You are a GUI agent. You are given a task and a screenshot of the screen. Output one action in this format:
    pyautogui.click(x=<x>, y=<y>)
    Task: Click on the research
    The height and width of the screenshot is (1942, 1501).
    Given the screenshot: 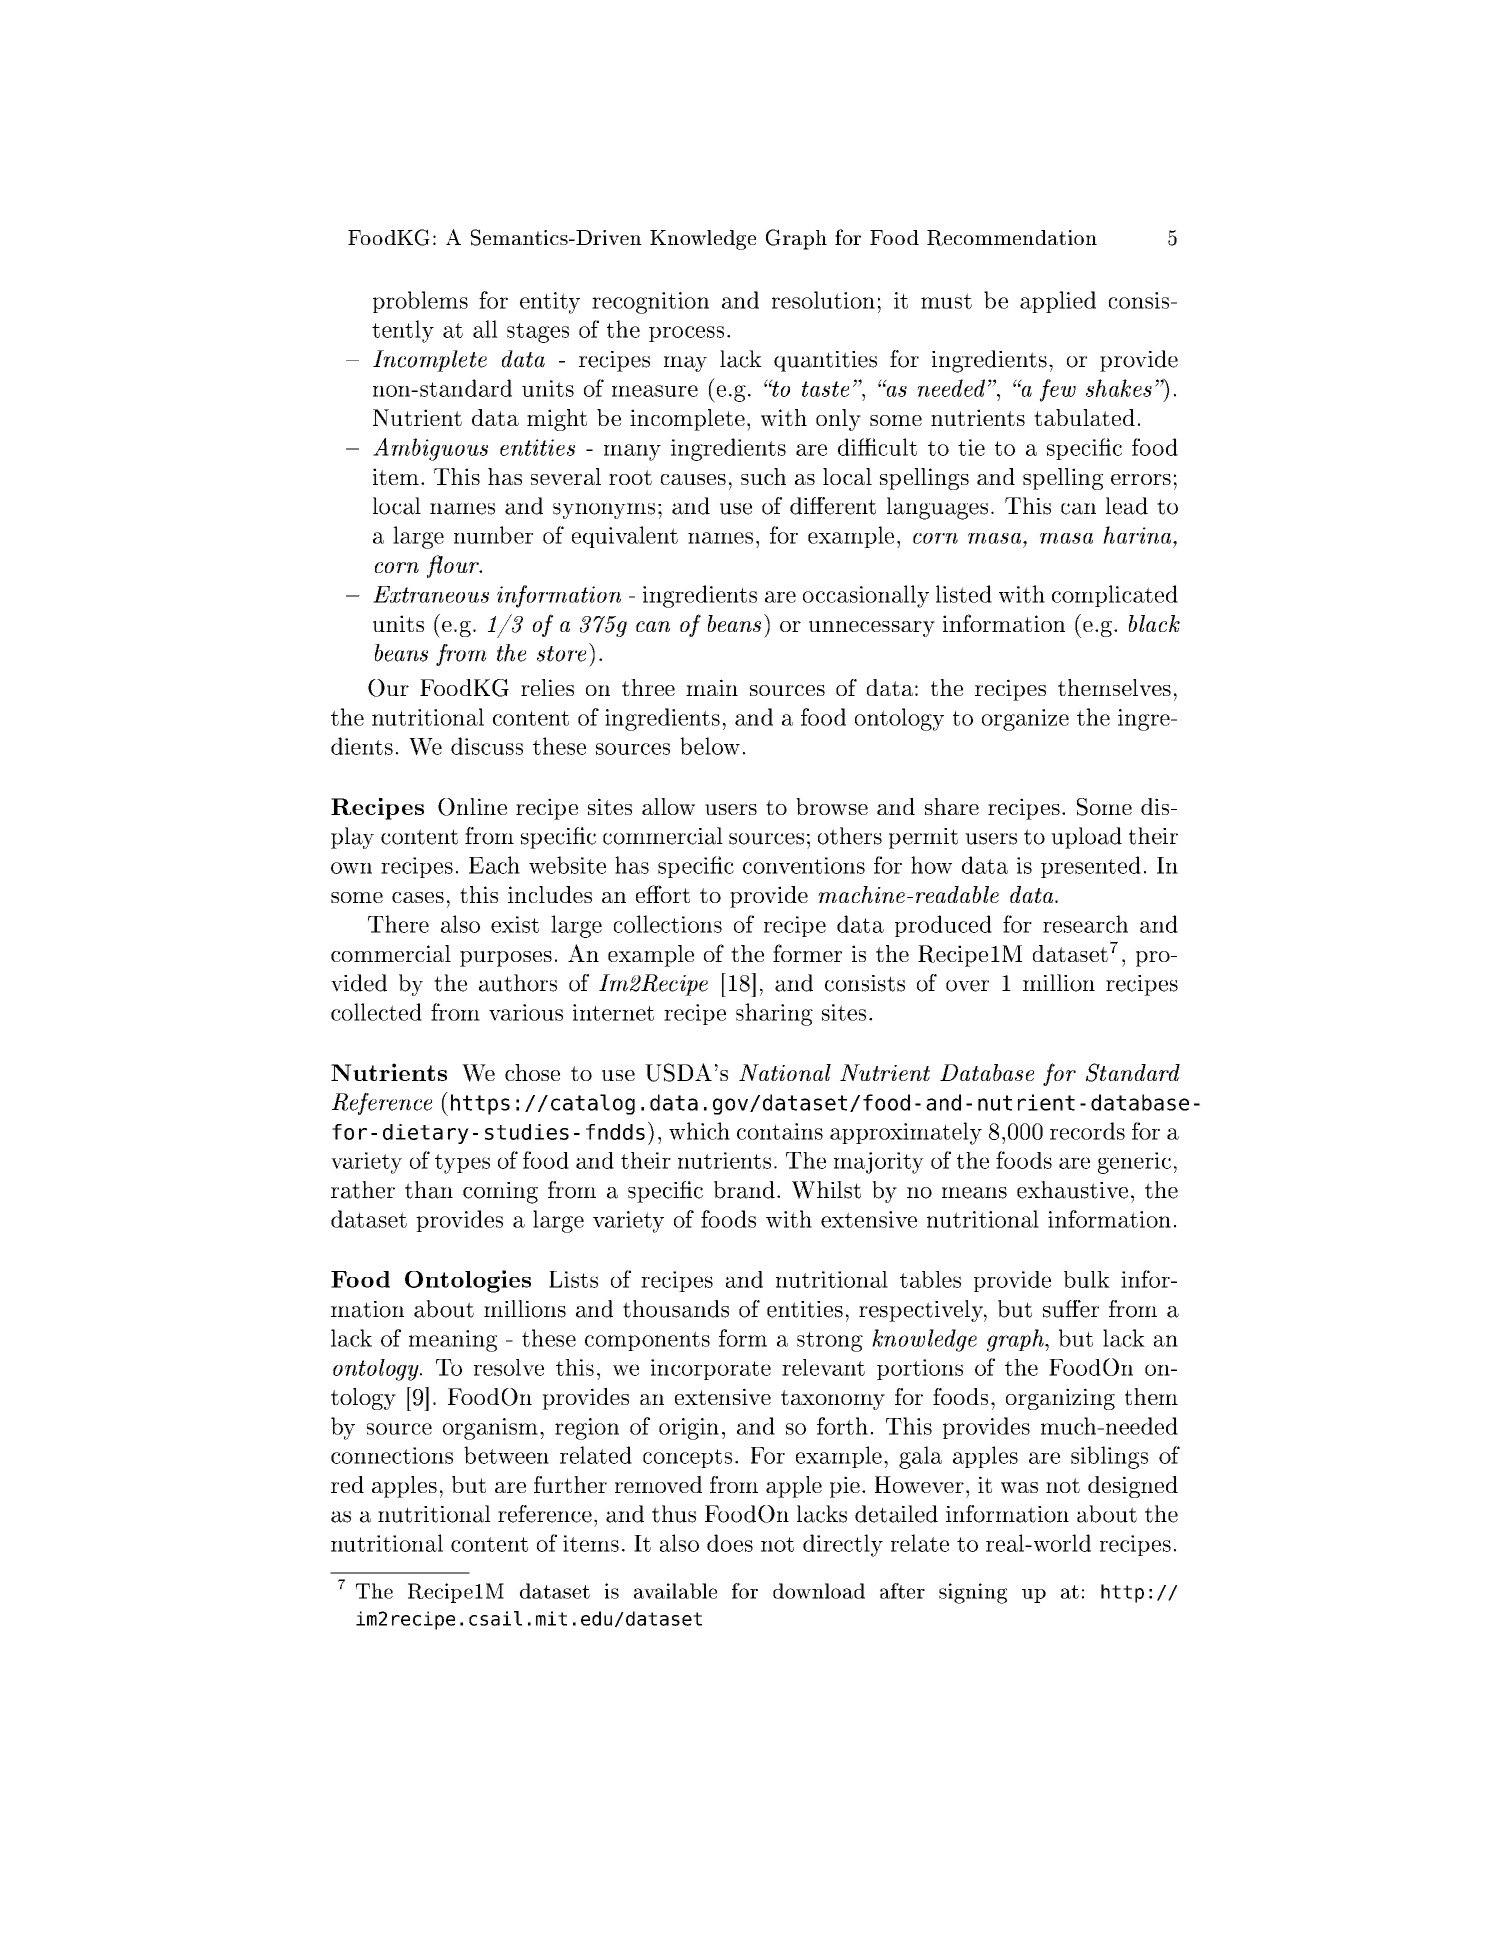 What is the action you would take?
    pyautogui.click(x=1085, y=924)
